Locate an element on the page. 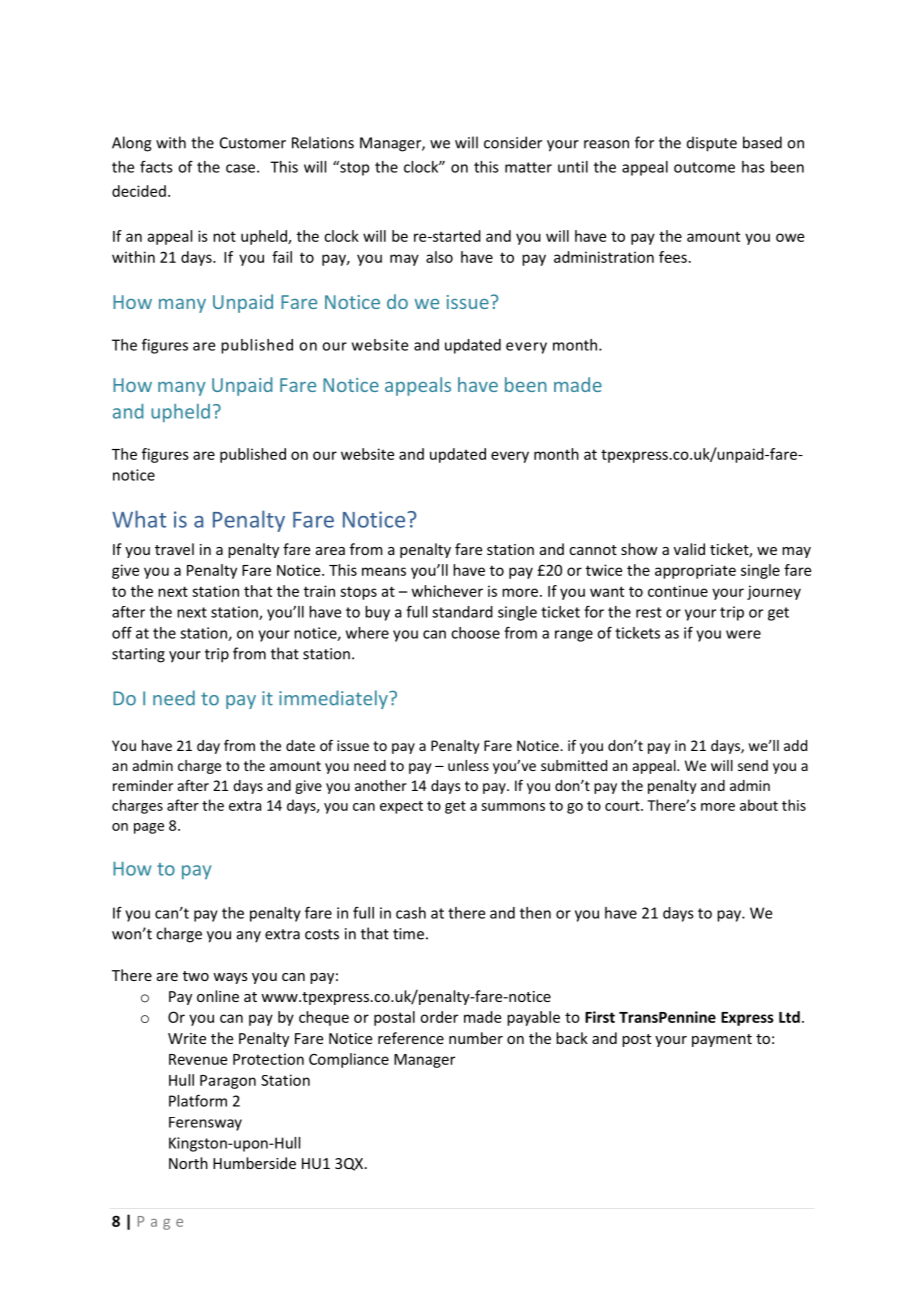 This document has width=924, height=1308. were is located at coordinates (743, 634).
